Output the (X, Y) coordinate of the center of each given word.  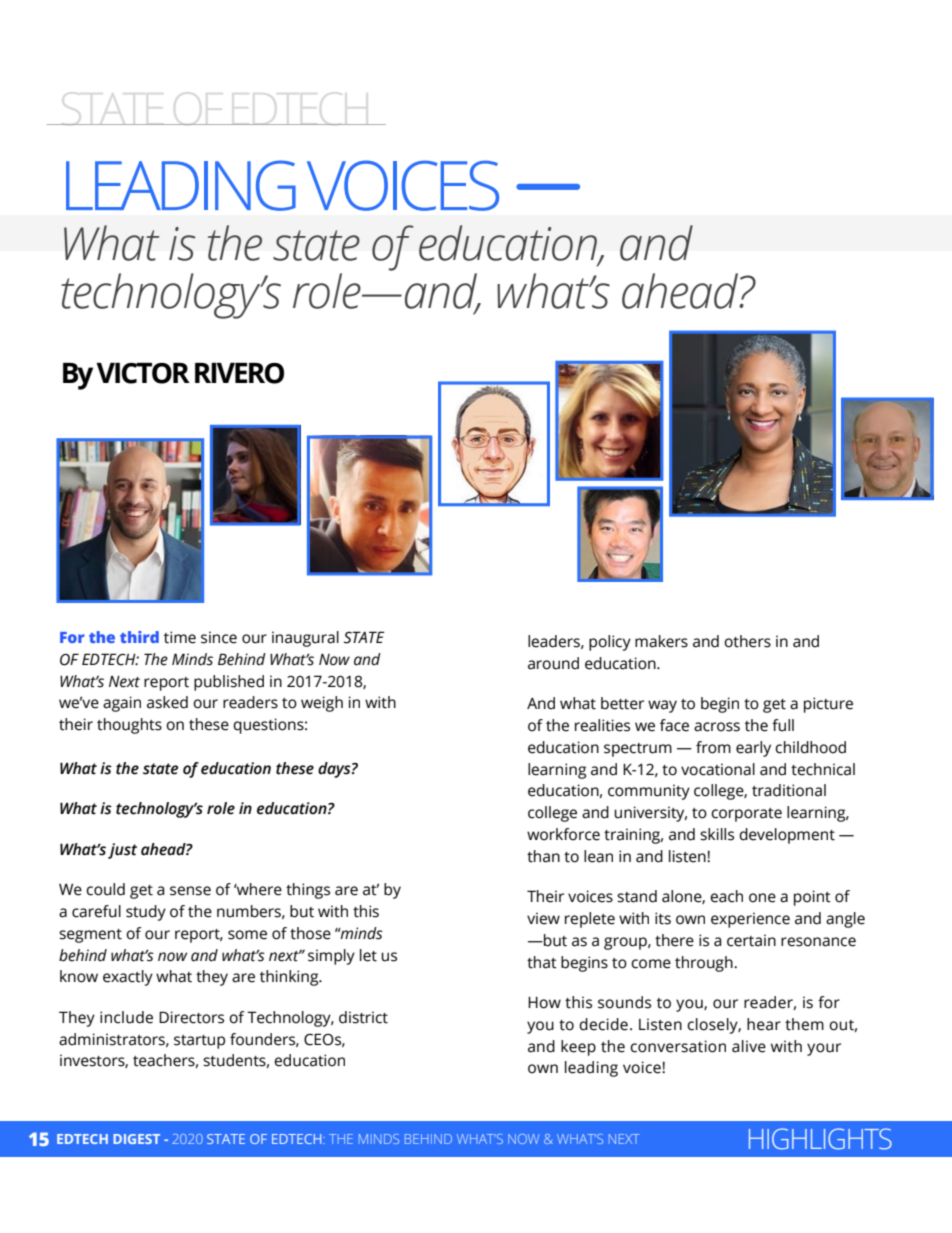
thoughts (129, 726)
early (753, 749)
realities (602, 725)
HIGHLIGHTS (820, 1139)
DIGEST (136, 1139)
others (747, 641)
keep (578, 1048)
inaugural (305, 639)
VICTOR (143, 373)
